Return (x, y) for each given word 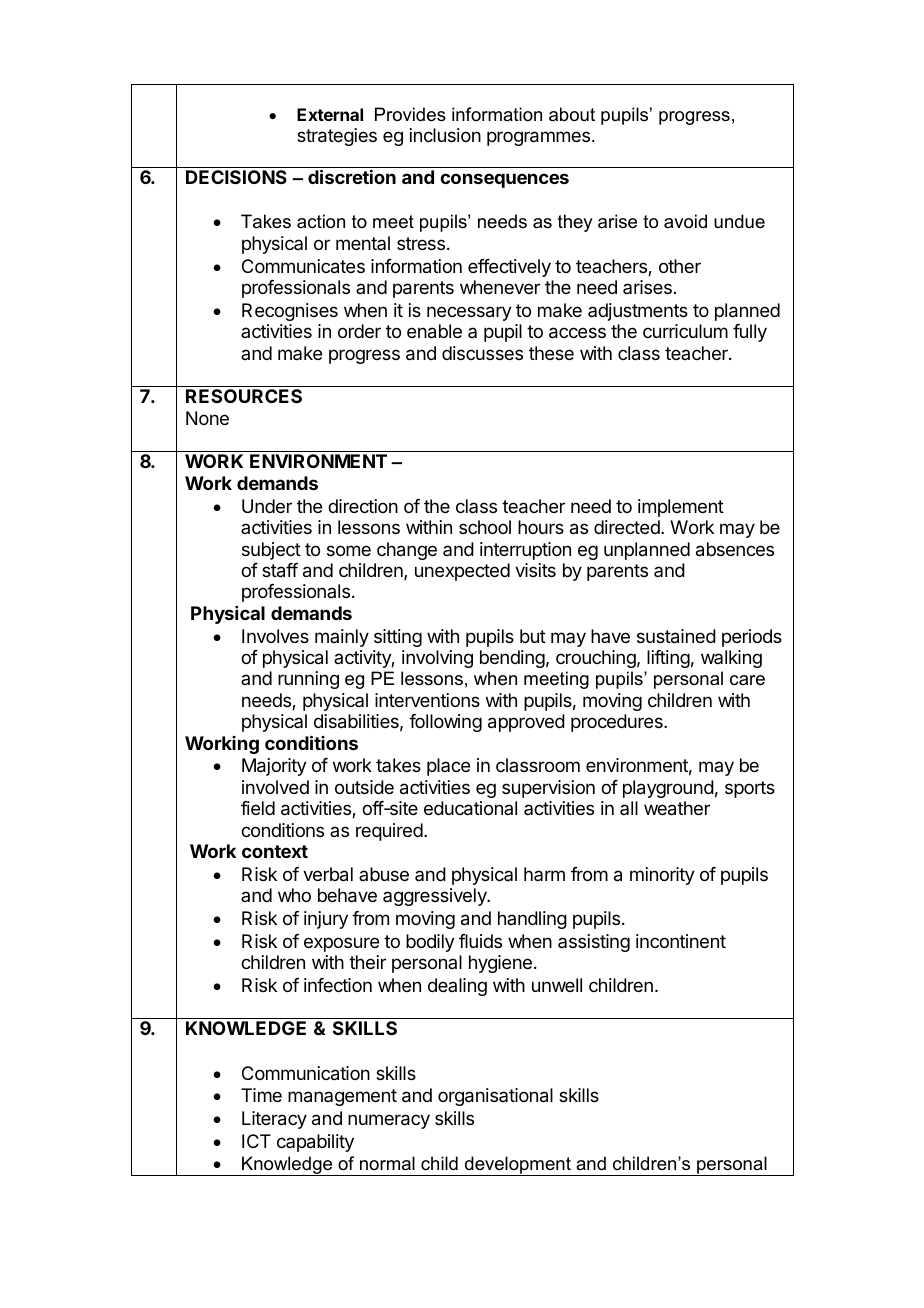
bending (512, 659)
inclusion (445, 135)
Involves (275, 636)
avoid (685, 221)
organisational (495, 1097)
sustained (676, 636)
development (517, 1166)
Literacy (274, 1120)
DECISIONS (236, 177)
